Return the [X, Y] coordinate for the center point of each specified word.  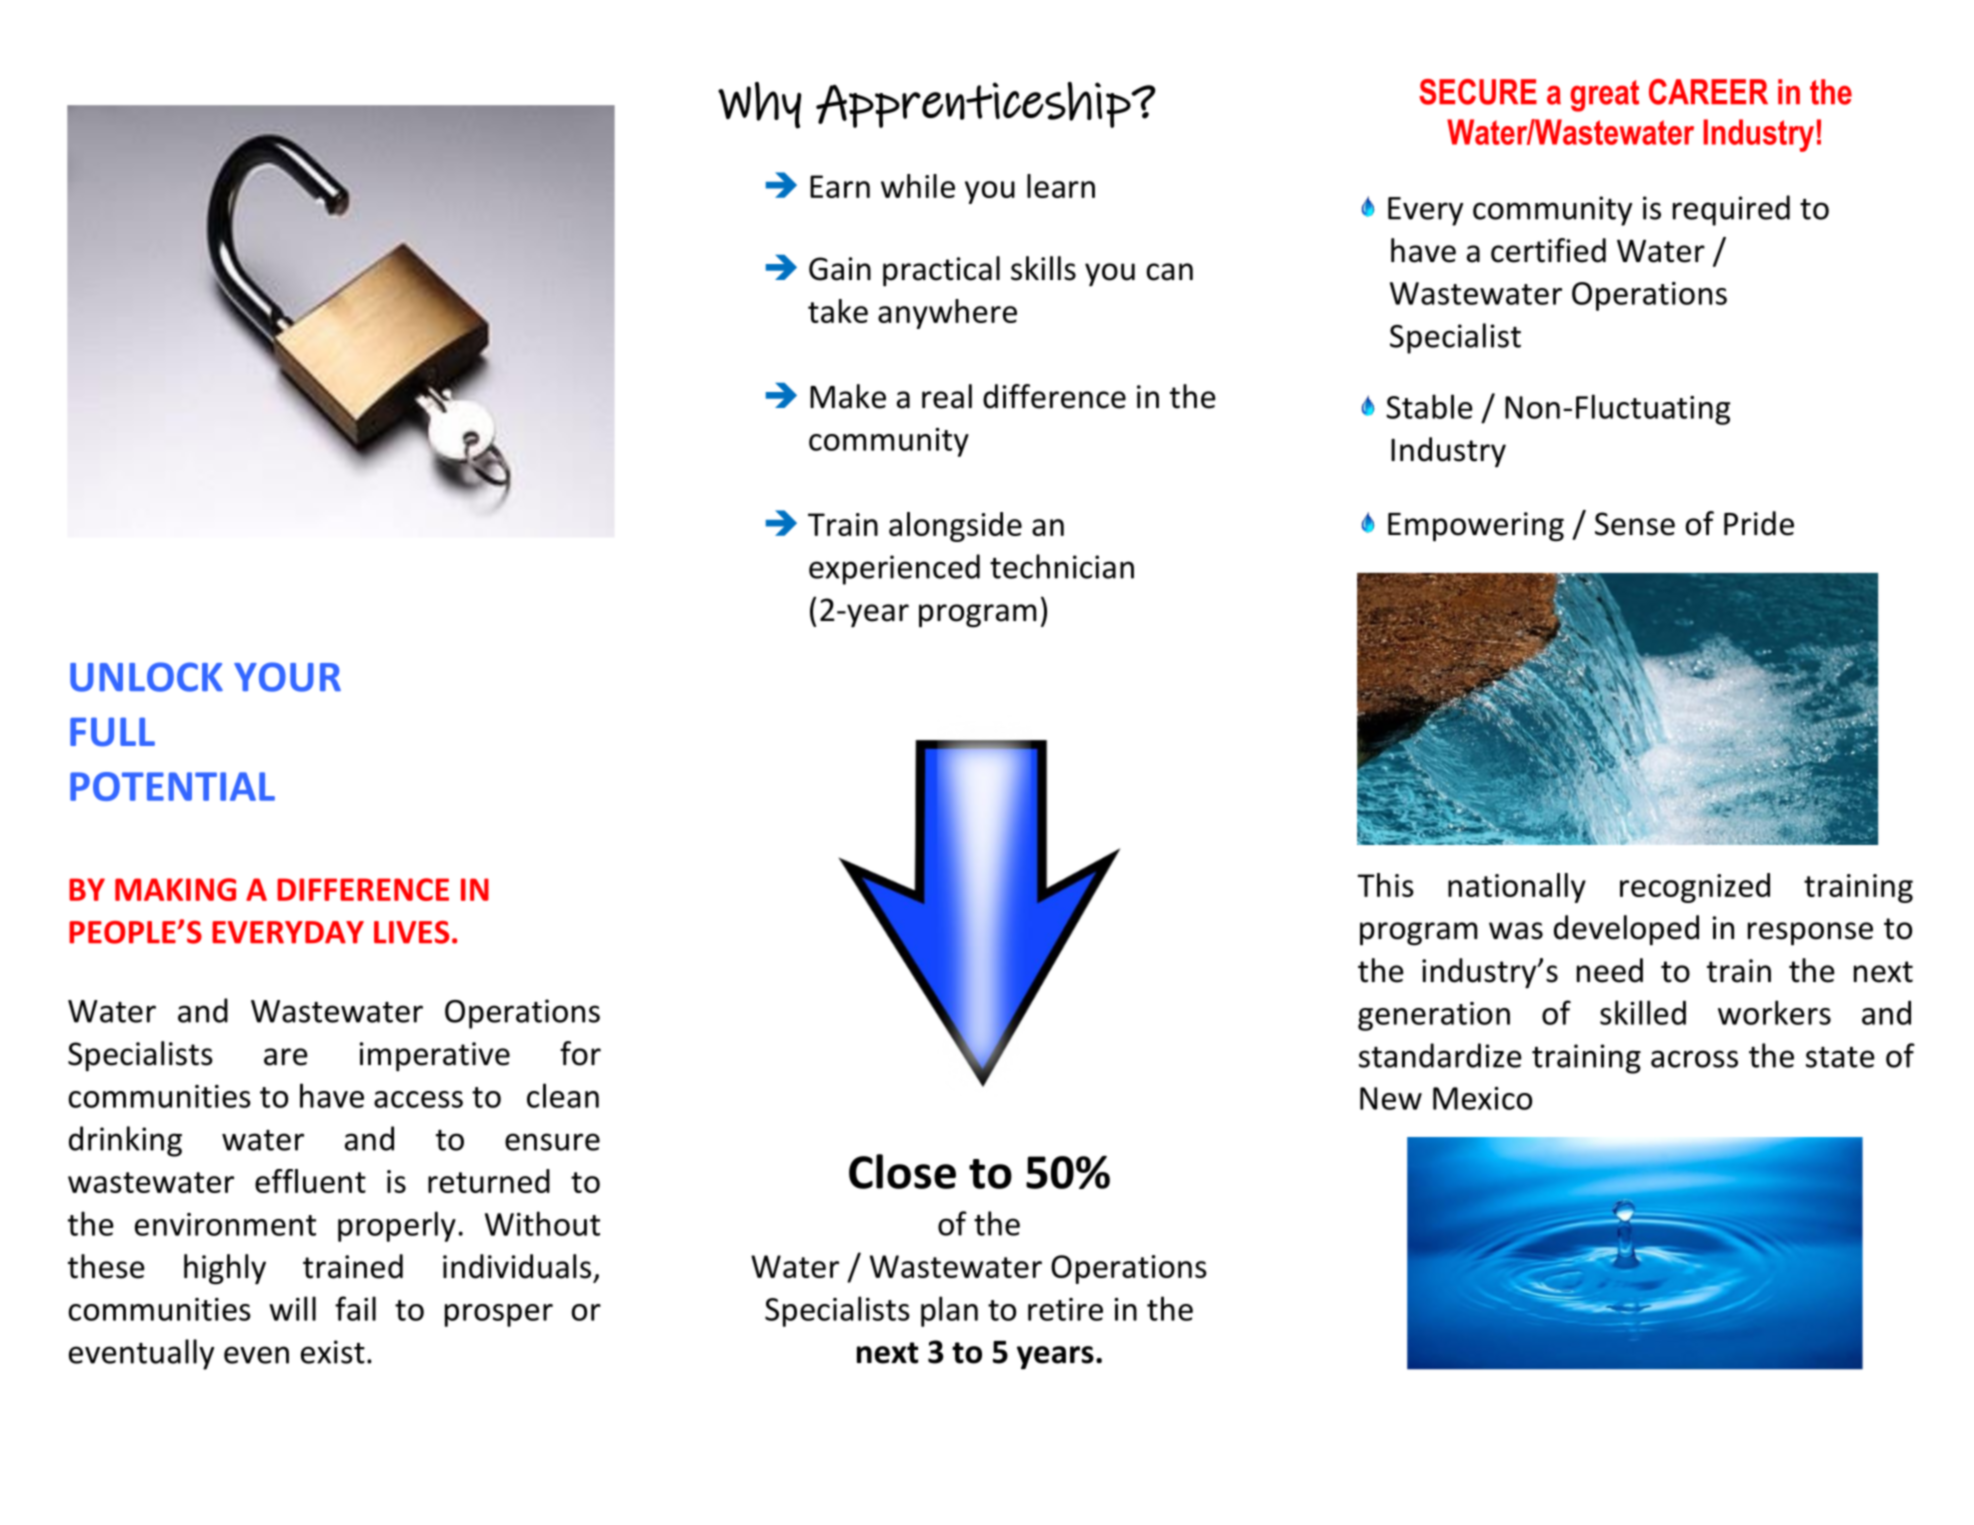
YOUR [287, 677]
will [292, 1308]
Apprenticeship [974, 105]
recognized [1695, 888]
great [1604, 96]
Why [759, 105]
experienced [894, 569]
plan [949, 1311]
